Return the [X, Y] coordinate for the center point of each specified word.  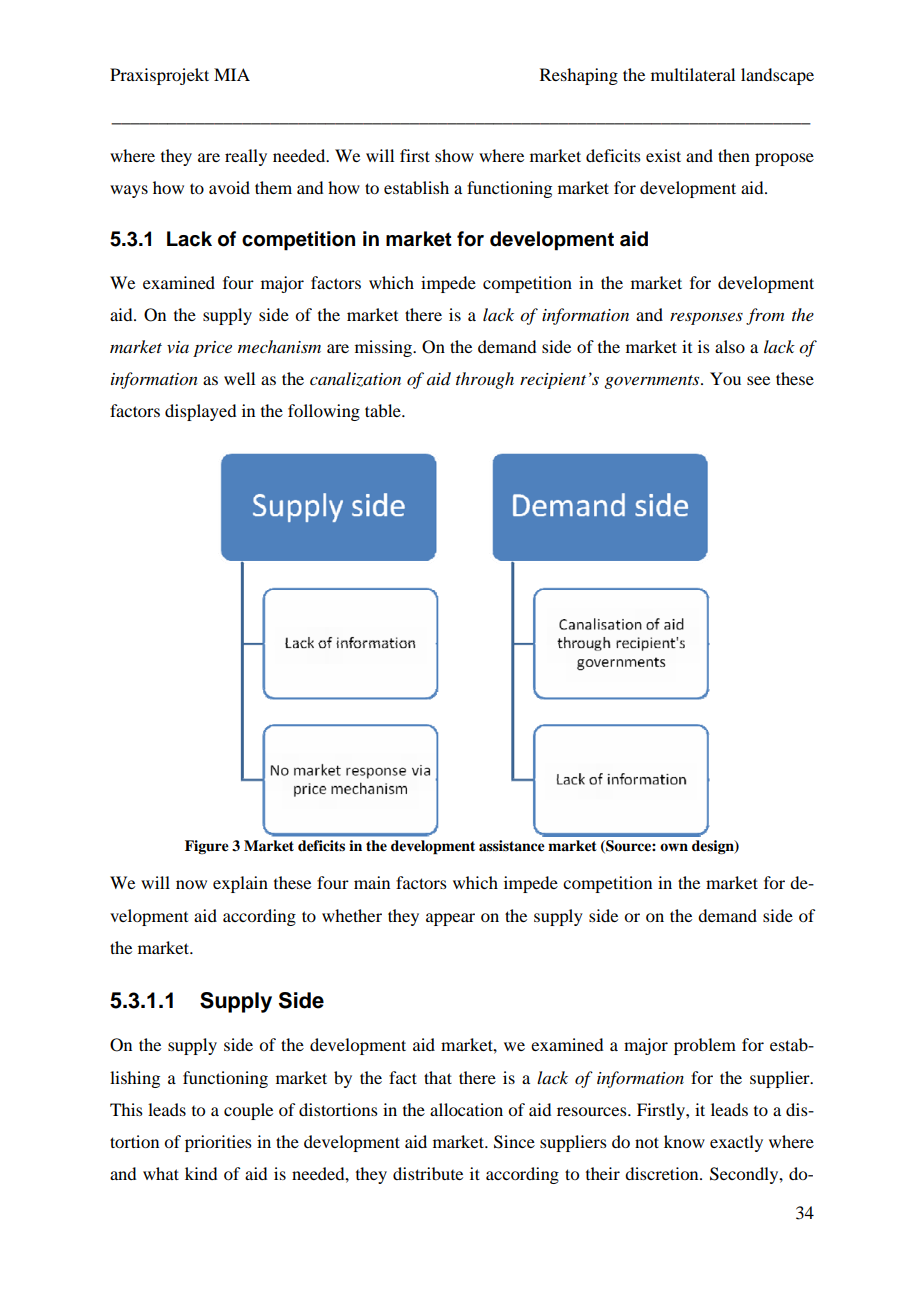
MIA [232, 74]
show [454, 155]
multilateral [693, 74]
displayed [200, 412]
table [384, 410]
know [684, 1141]
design [714, 847]
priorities [218, 1143]
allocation [466, 1109]
